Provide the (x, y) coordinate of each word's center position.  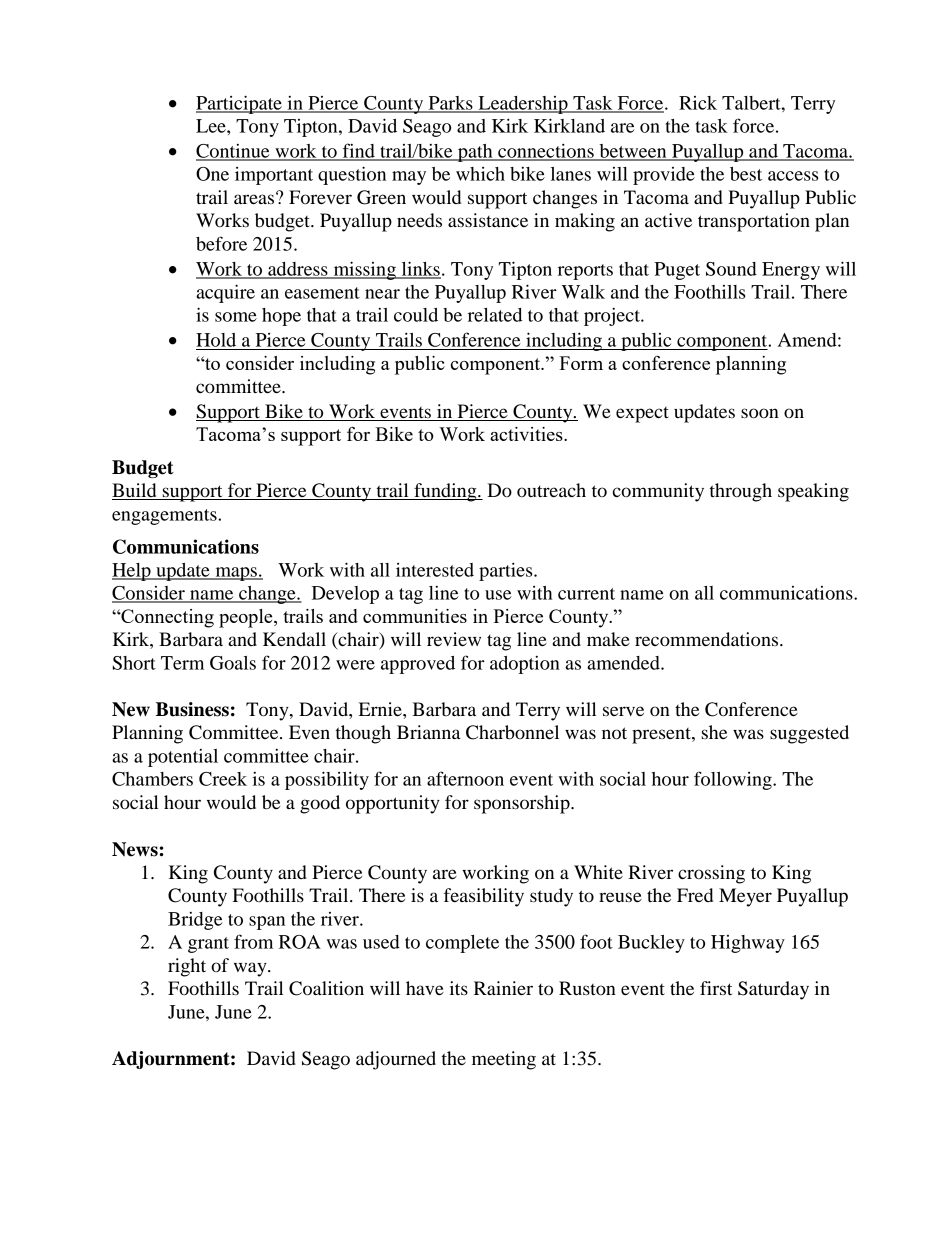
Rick (698, 103)
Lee (212, 126)
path (475, 153)
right (187, 967)
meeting (504, 1060)
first (716, 988)
